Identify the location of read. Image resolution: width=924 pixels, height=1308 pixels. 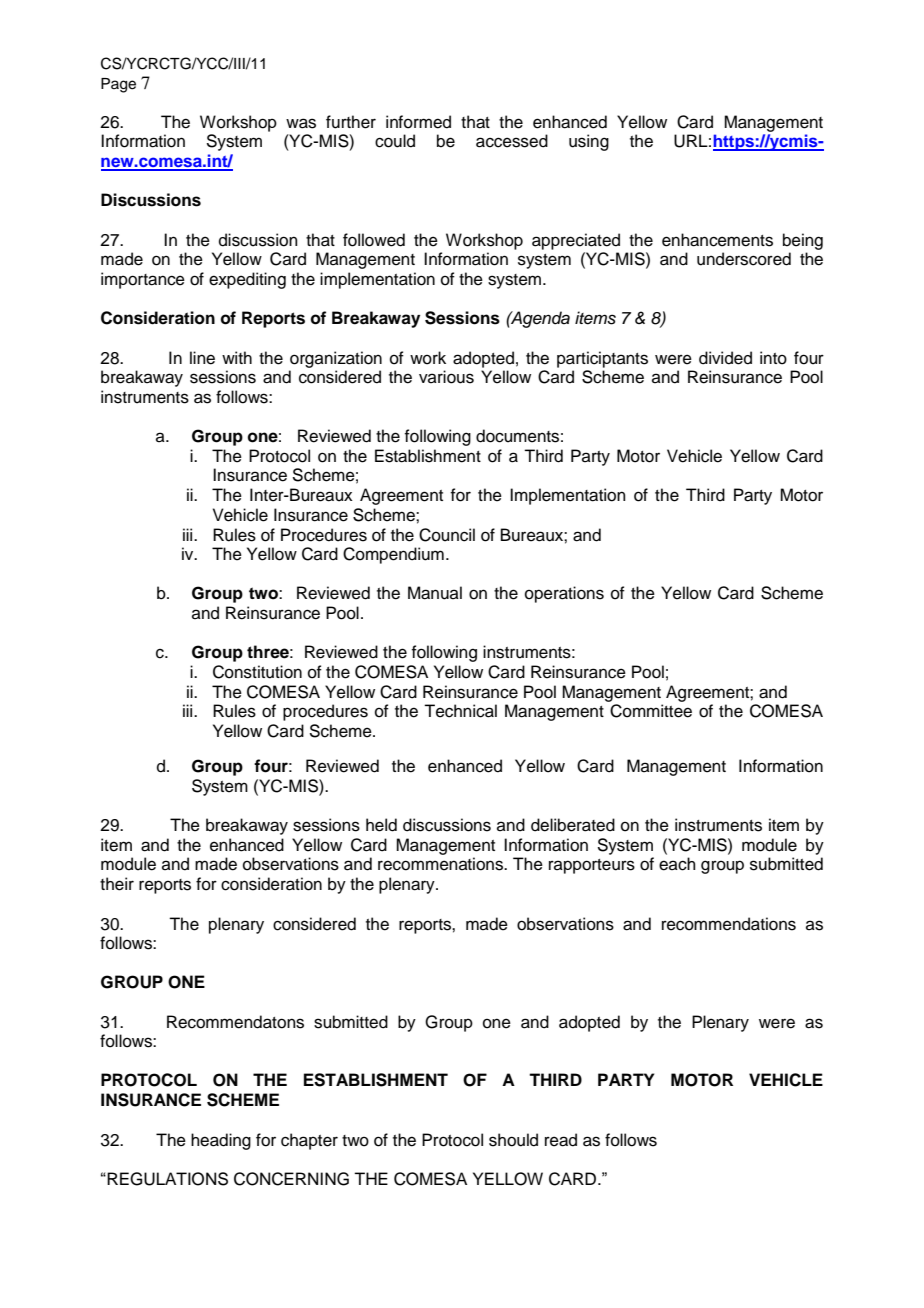
(561, 1140).
